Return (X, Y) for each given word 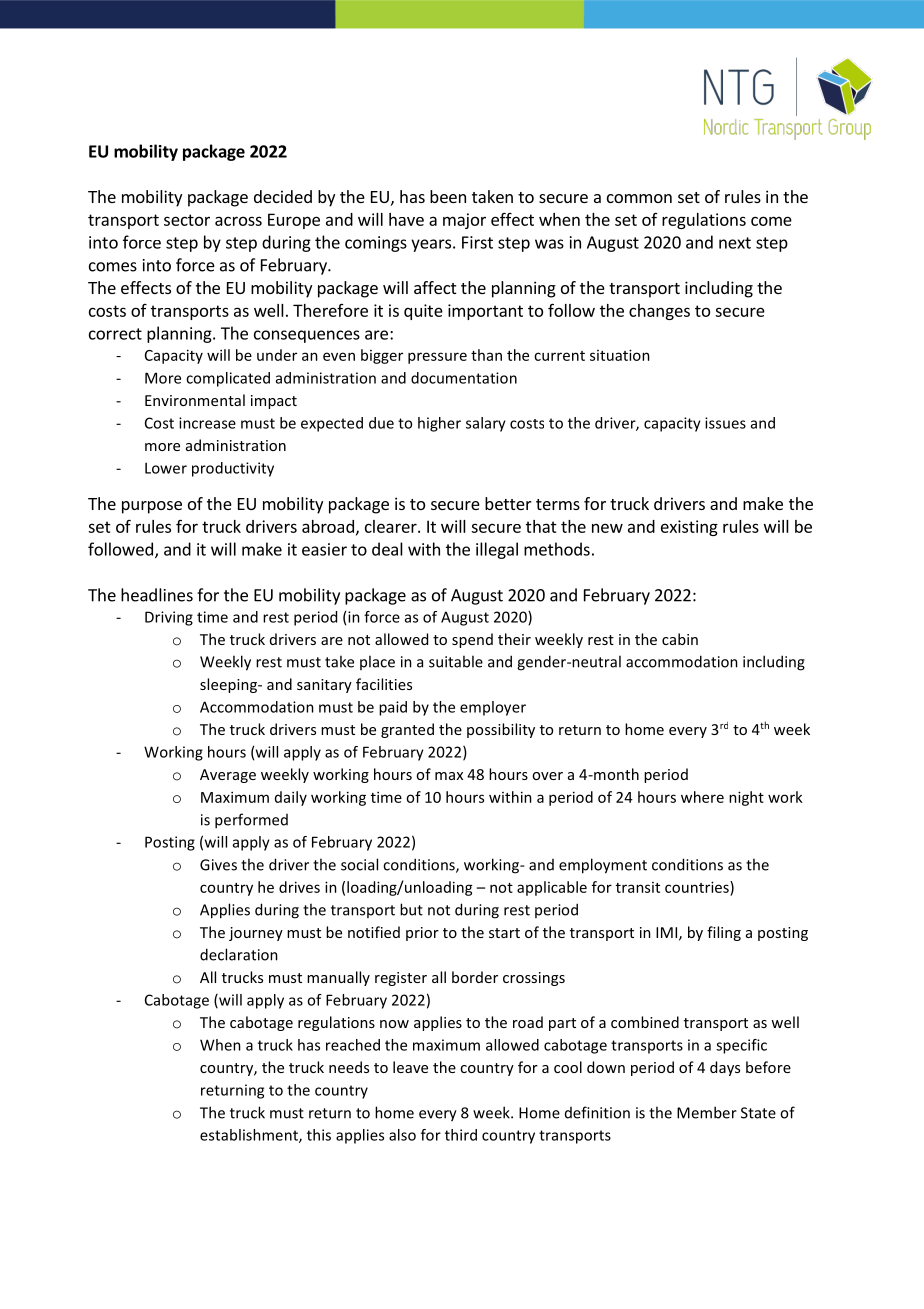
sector (187, 220)
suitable (456, 661)
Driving (169, 618)
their (514, 639)
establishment (250, 1136)
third (461, 1135)
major (464, 221)
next (735, 243)
